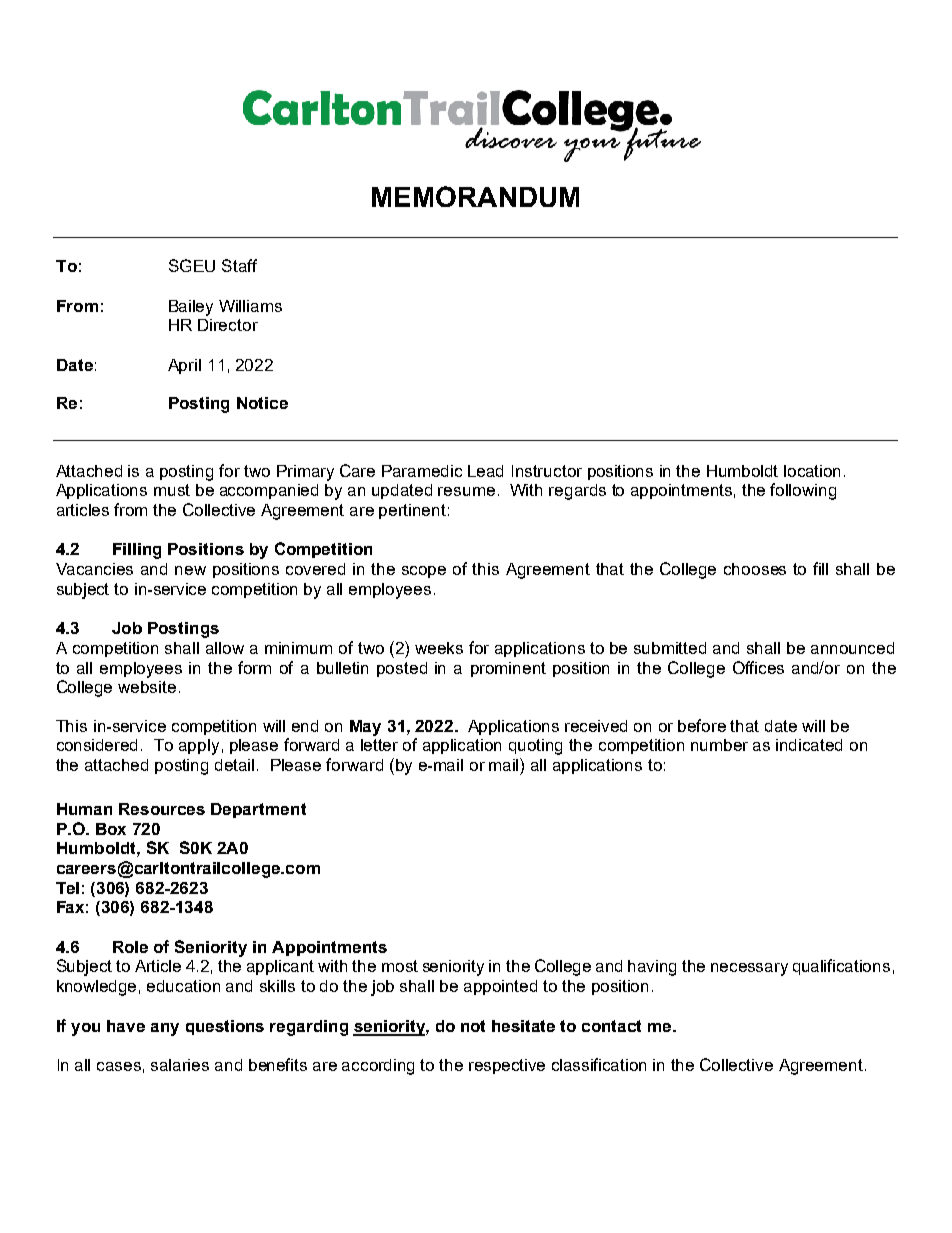  What do you see at coordinates (812, 471) in the image?
I see `location` at bounding box center [812, 471].
